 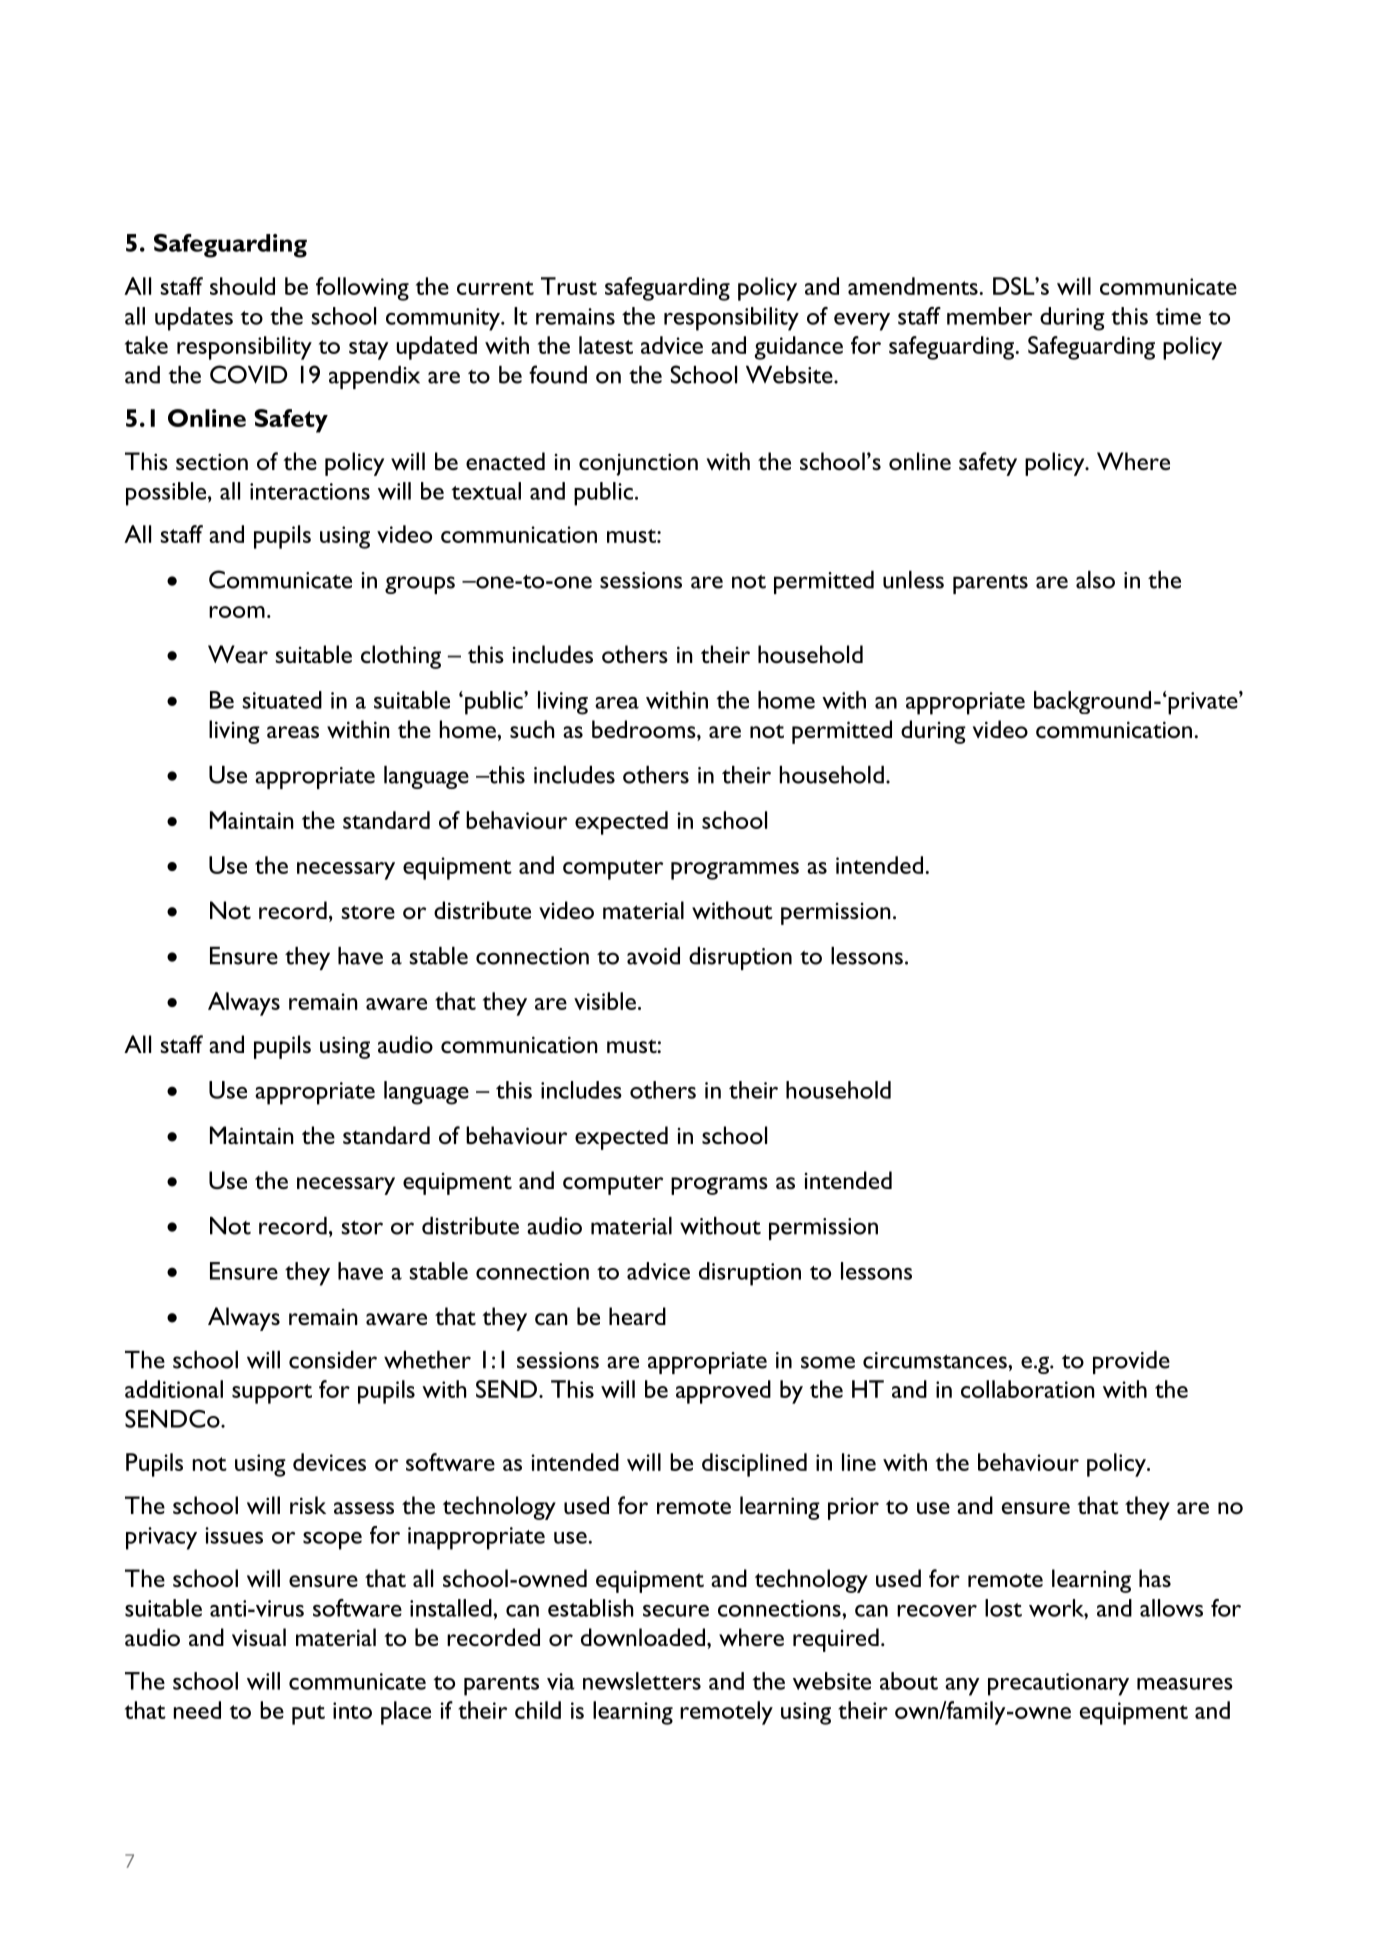 I want to click on also, so click(x=1095, y=580).
